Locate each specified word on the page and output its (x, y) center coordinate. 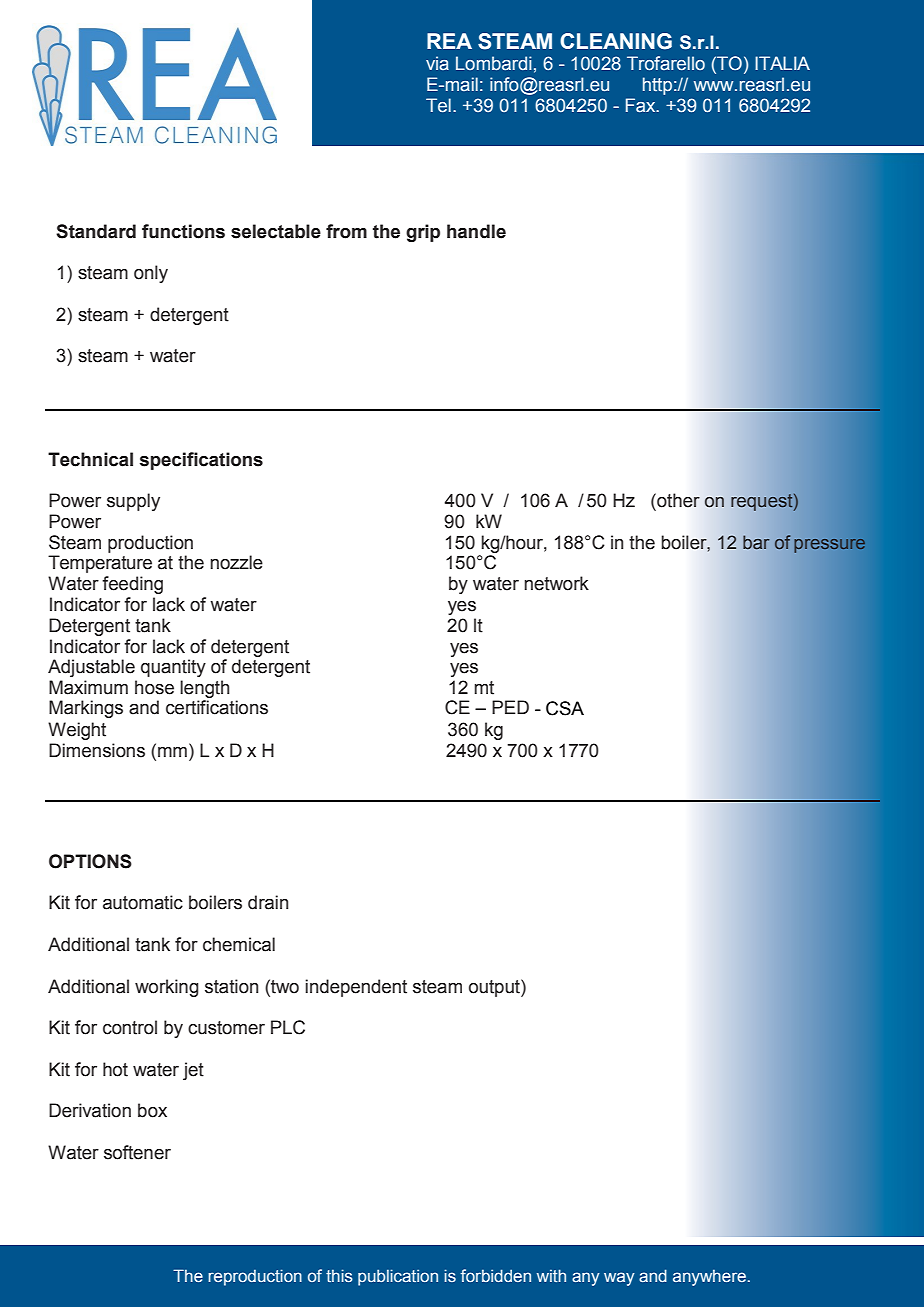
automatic (143, 902)
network (556, 583)
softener (137, 1152)
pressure (830, 546)
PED (510, 707)
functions (183, 231)
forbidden (496, 1275)
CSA (565, 708)
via (437, 63)
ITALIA (782, 63)
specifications (201, 461)
